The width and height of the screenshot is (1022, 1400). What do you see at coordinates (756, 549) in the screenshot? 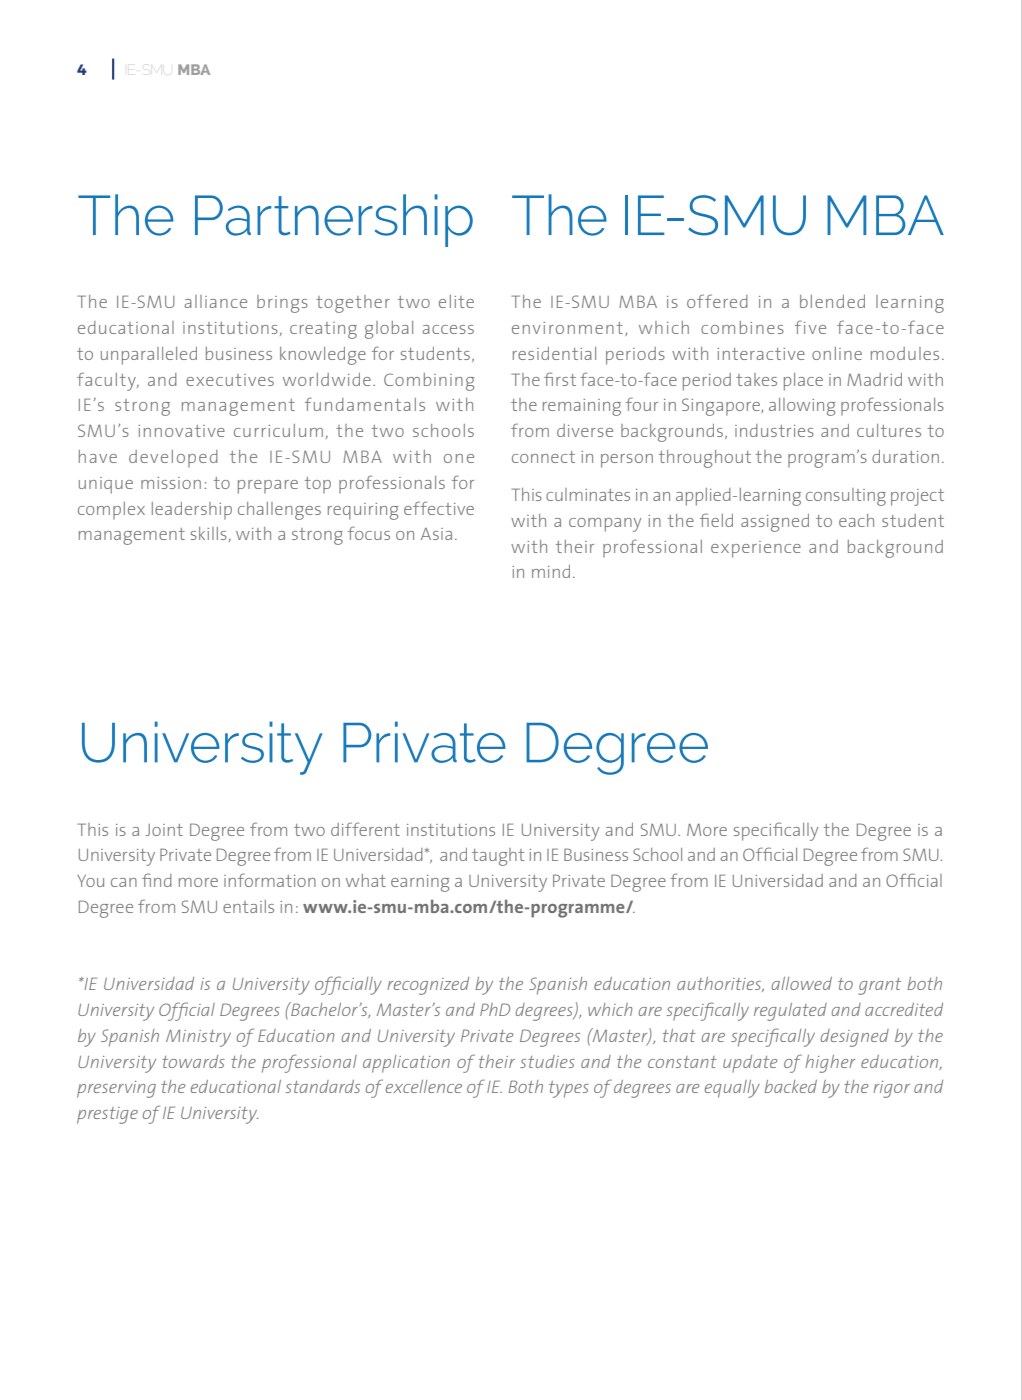
I see `experience` at bounding box center [756, 549].
